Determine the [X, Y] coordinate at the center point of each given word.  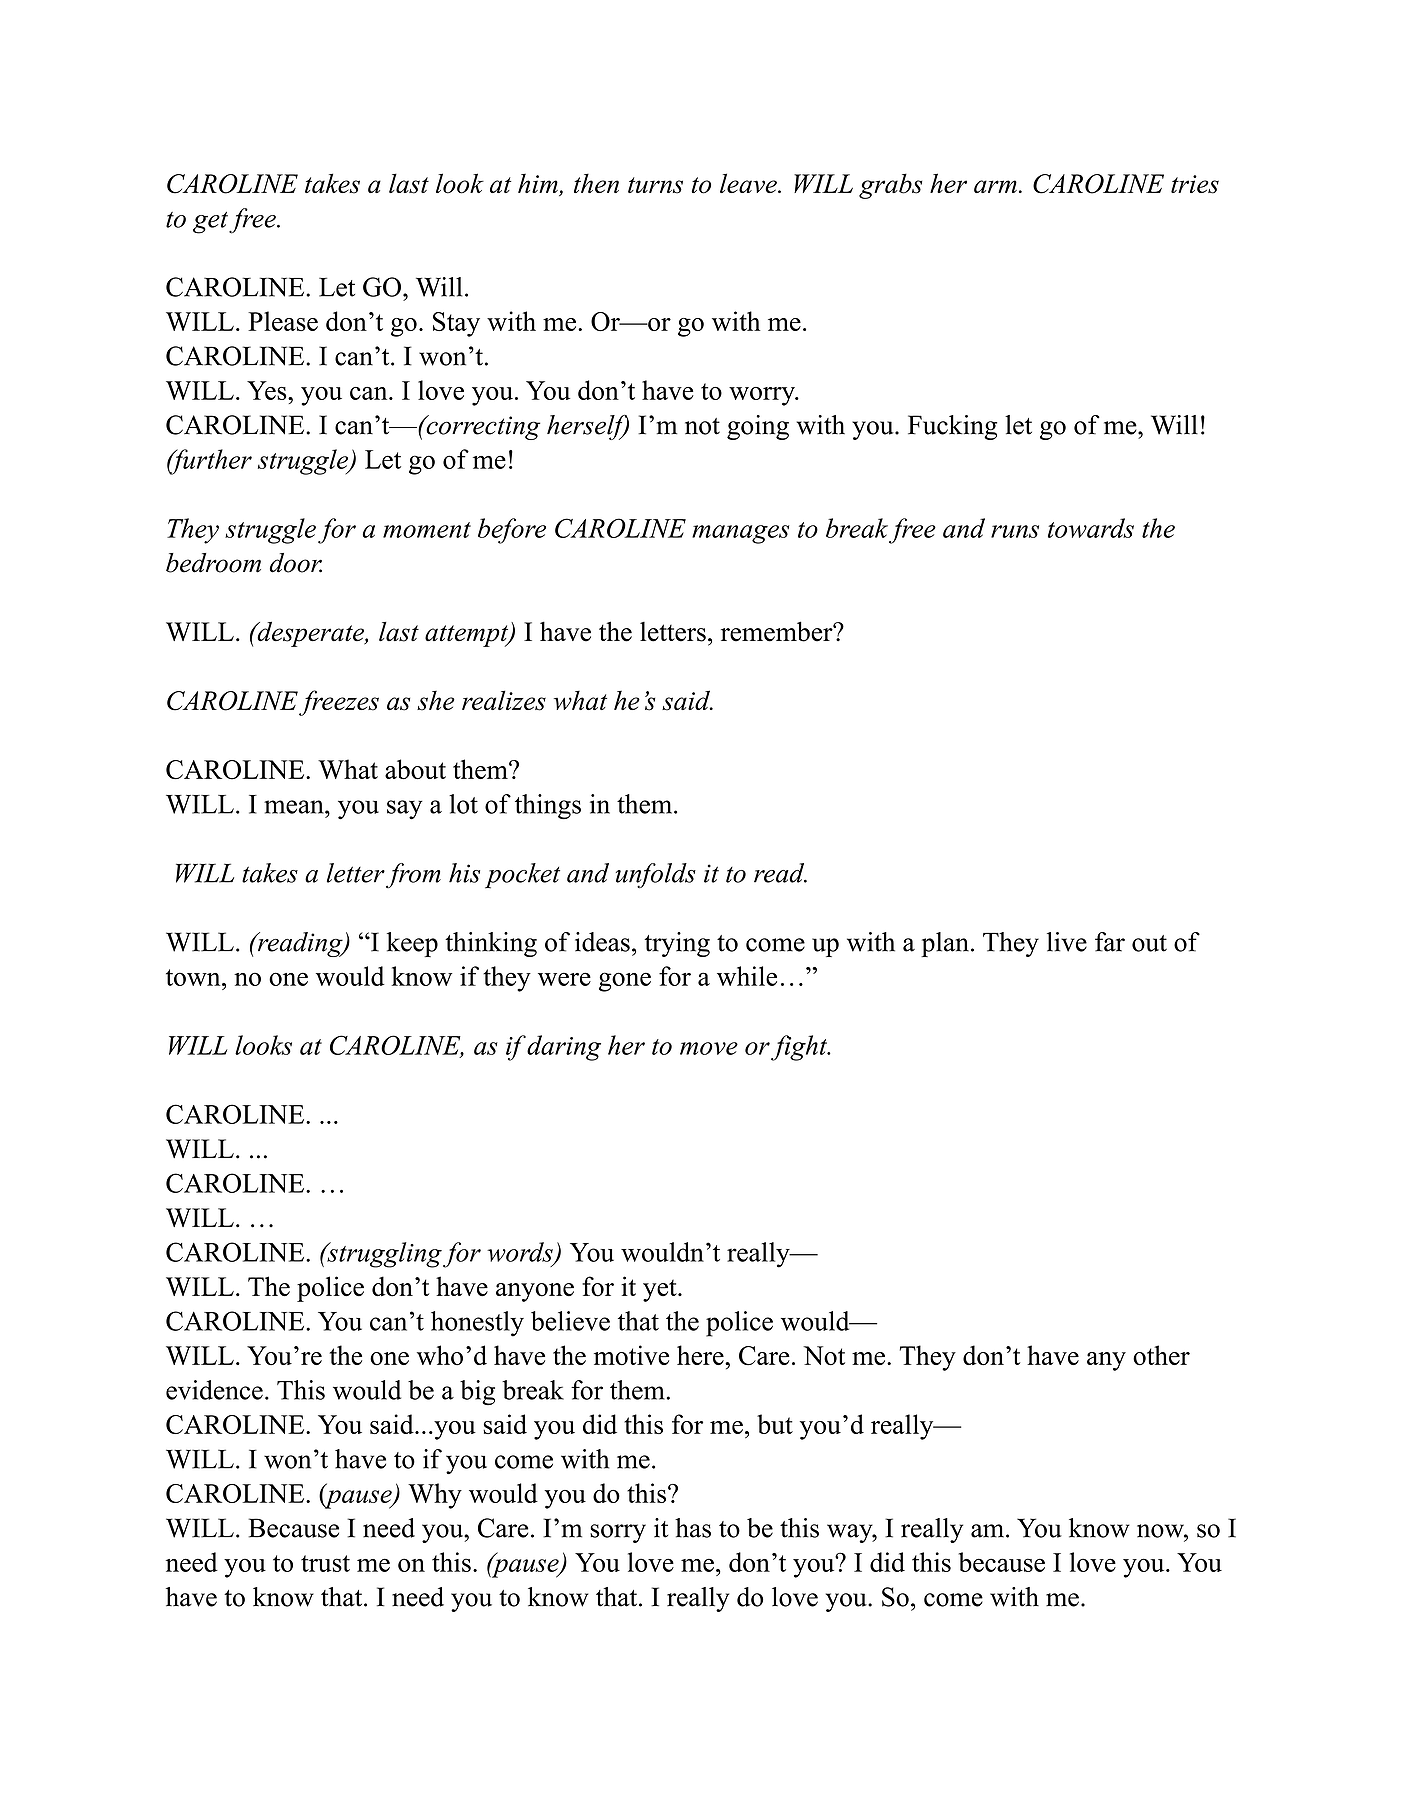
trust [325, 1563]
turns [655, 185]
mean [295, 807]
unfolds [656, 876]
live [1067, 942]
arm [995, 186]
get [211, 223]
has [693, 1528]
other [1161, 1355]
